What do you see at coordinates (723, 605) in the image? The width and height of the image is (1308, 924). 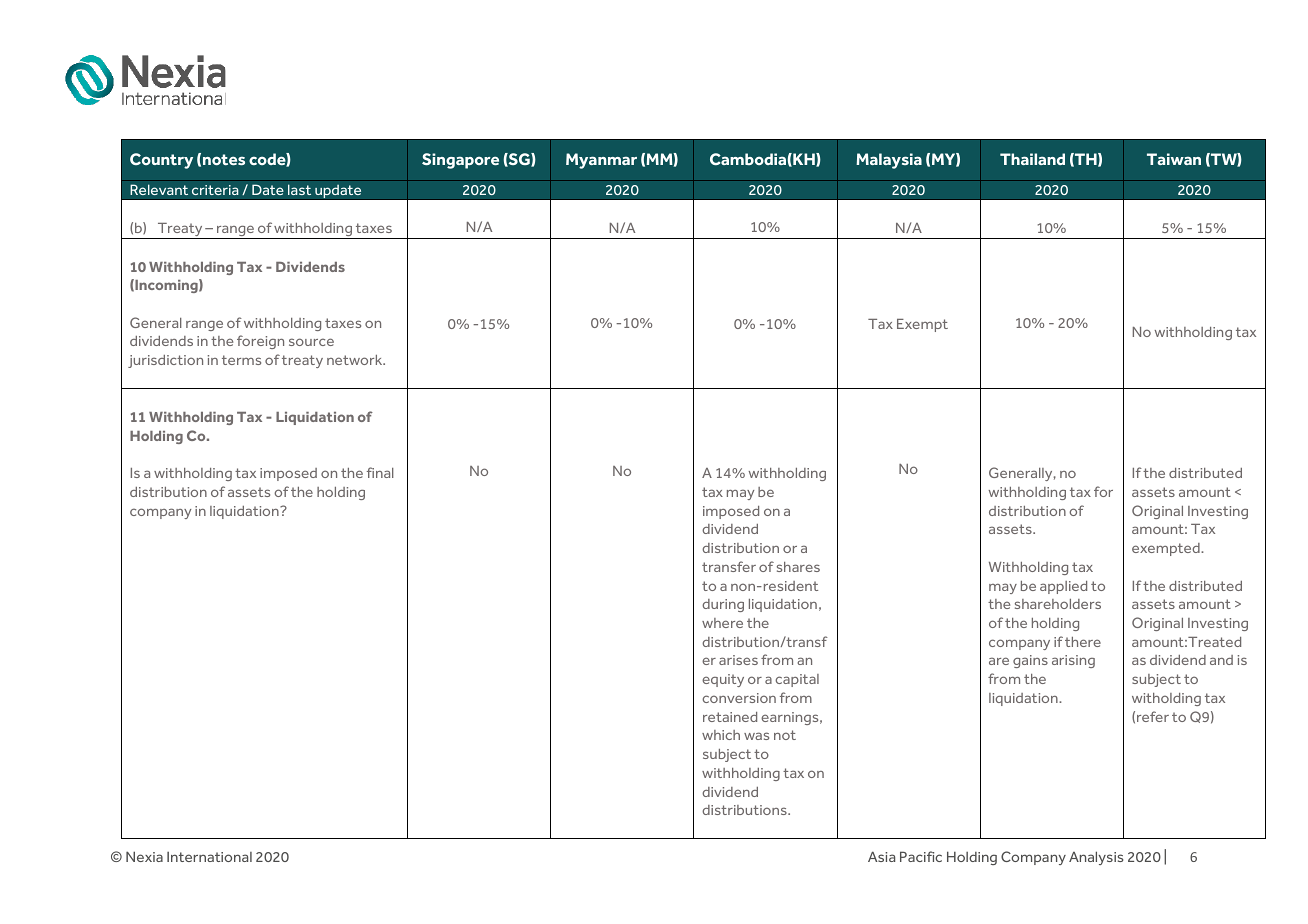 I see `during` at bounding box center [723, 605].
